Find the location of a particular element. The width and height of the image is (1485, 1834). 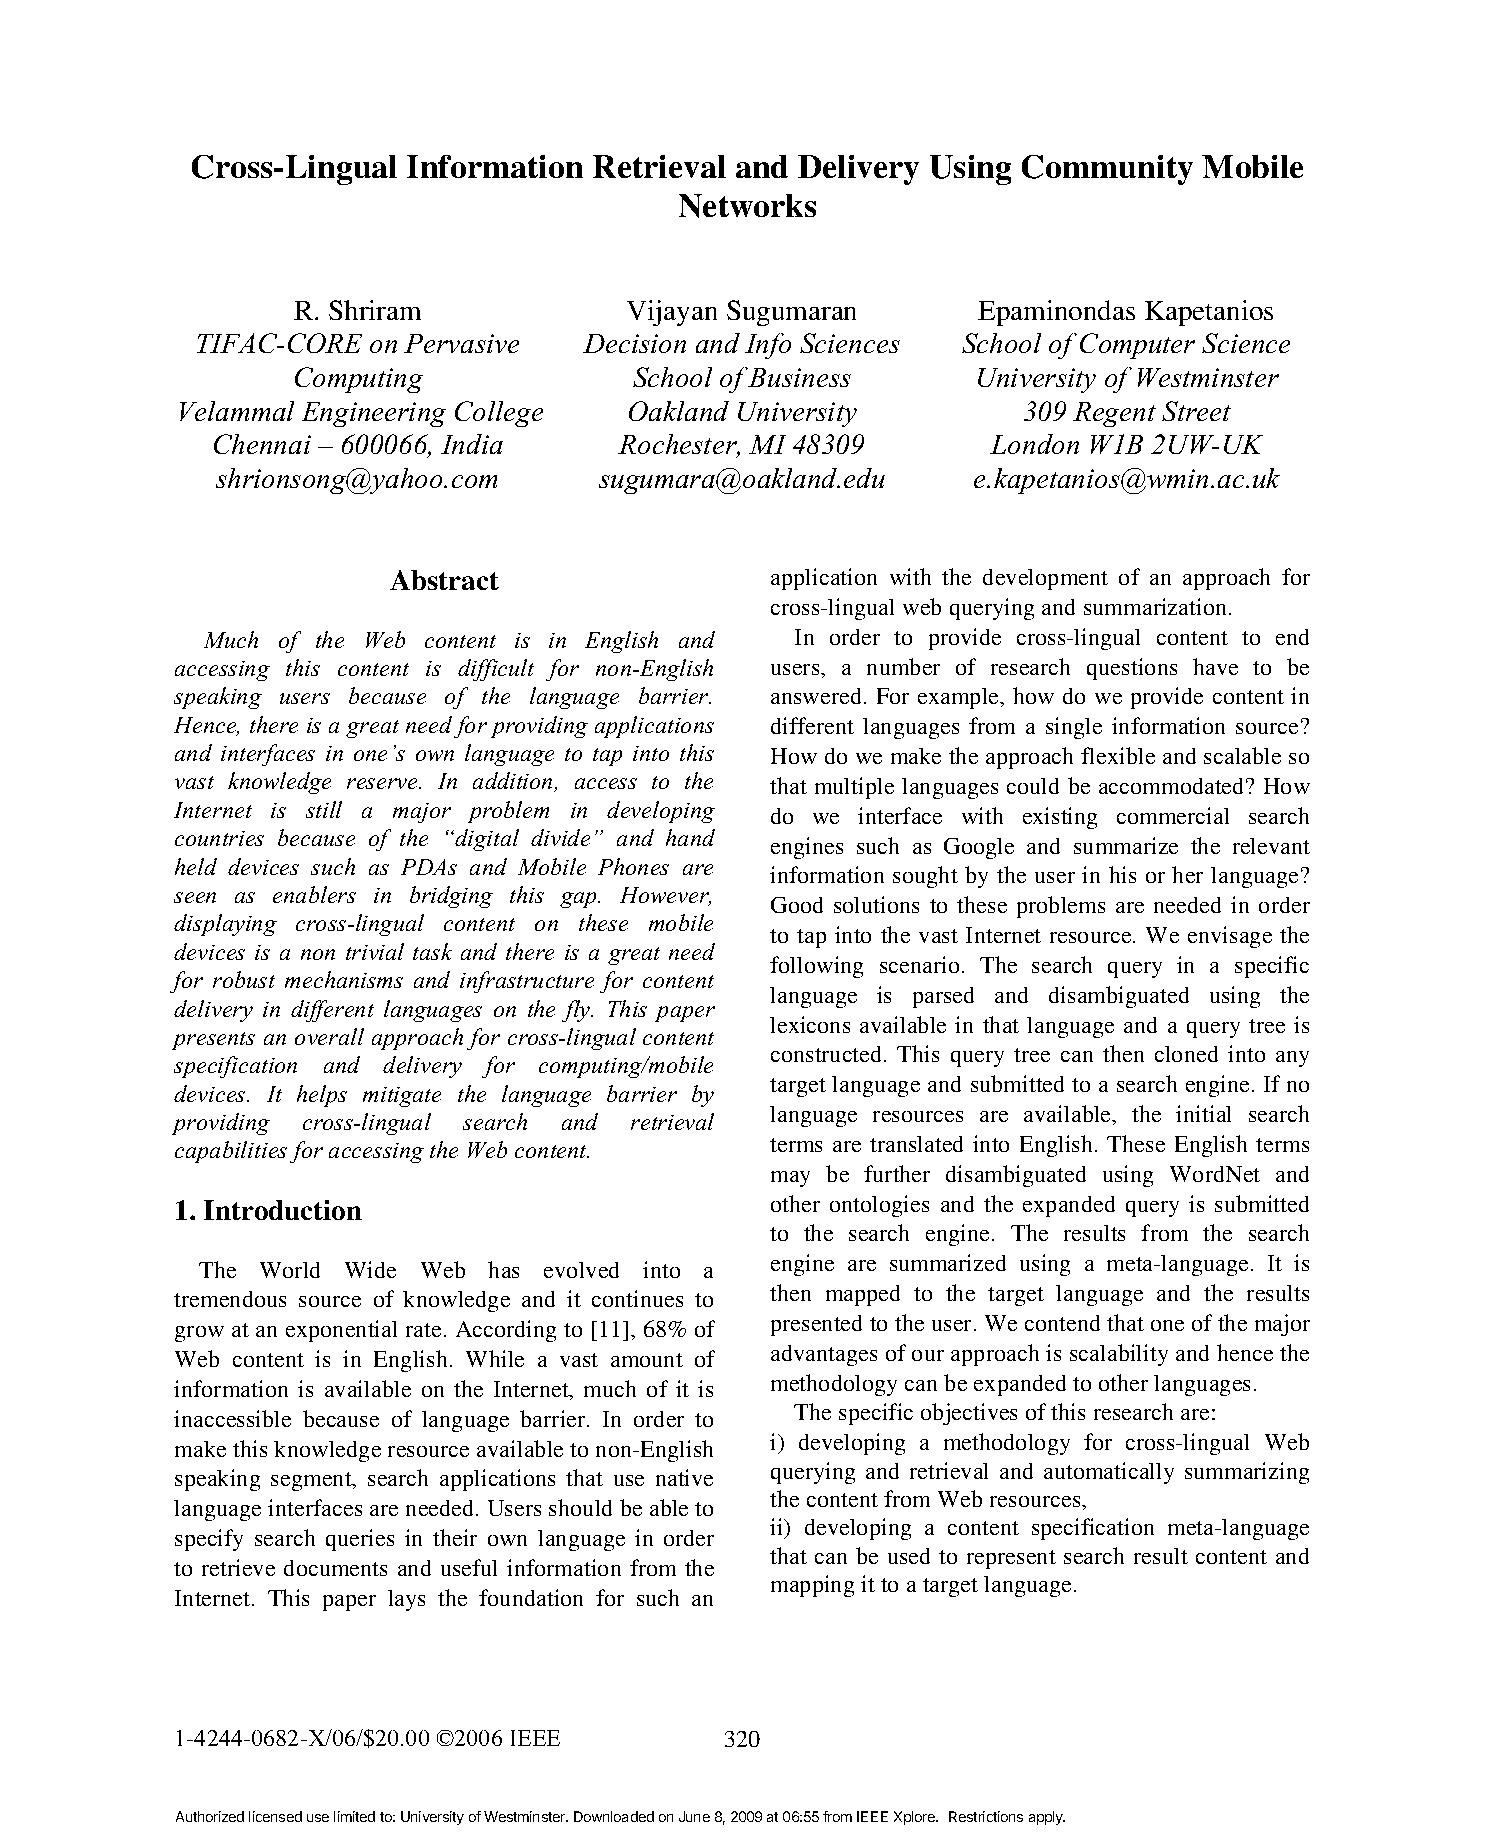

advantages is located at coordinates (824, 1355).
